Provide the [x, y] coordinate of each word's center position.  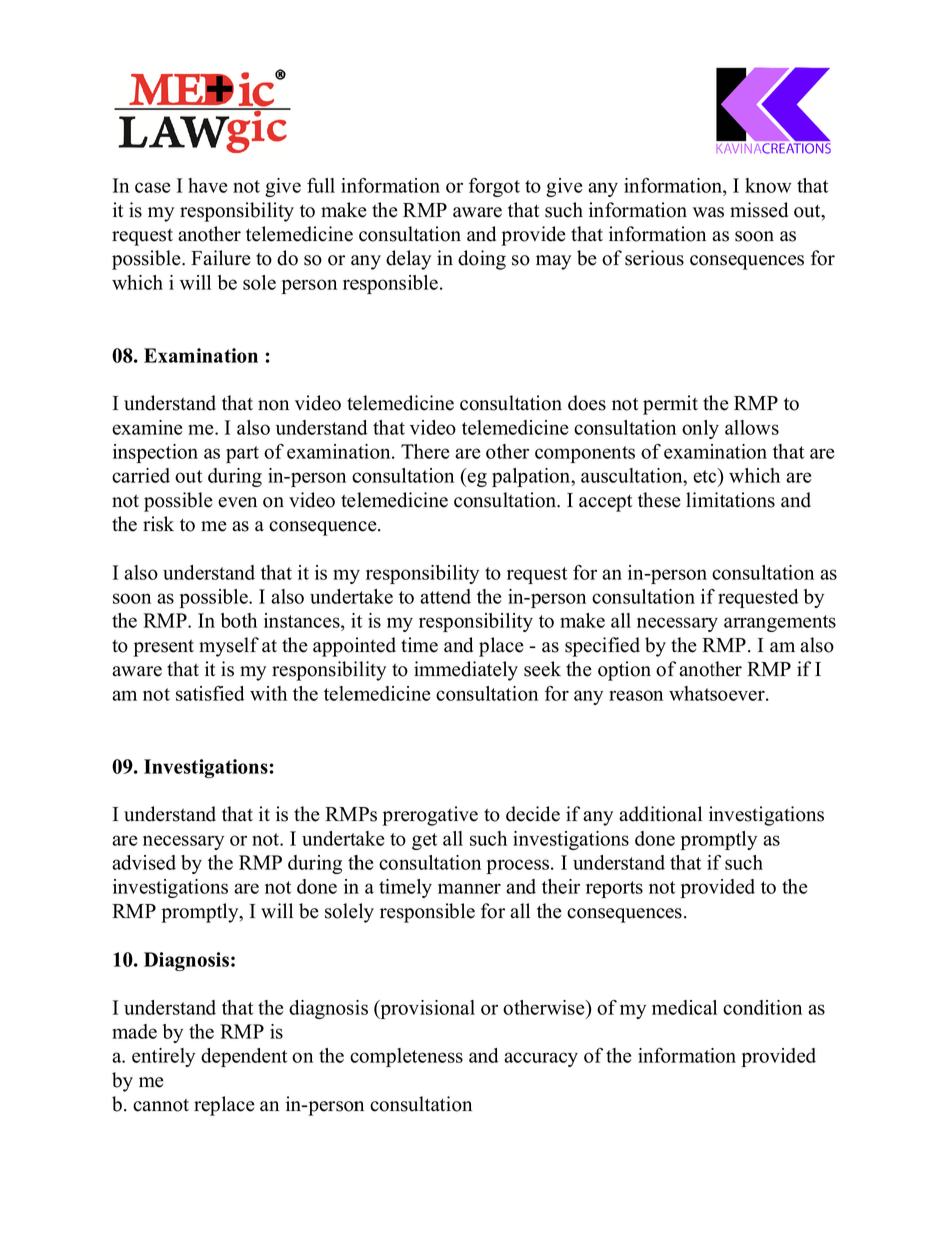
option [624, 671]
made [134, 1031]
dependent [244, 1057]
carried [141, 475]
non [273, 405]
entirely [163, 1057]
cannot [161, 1105]
